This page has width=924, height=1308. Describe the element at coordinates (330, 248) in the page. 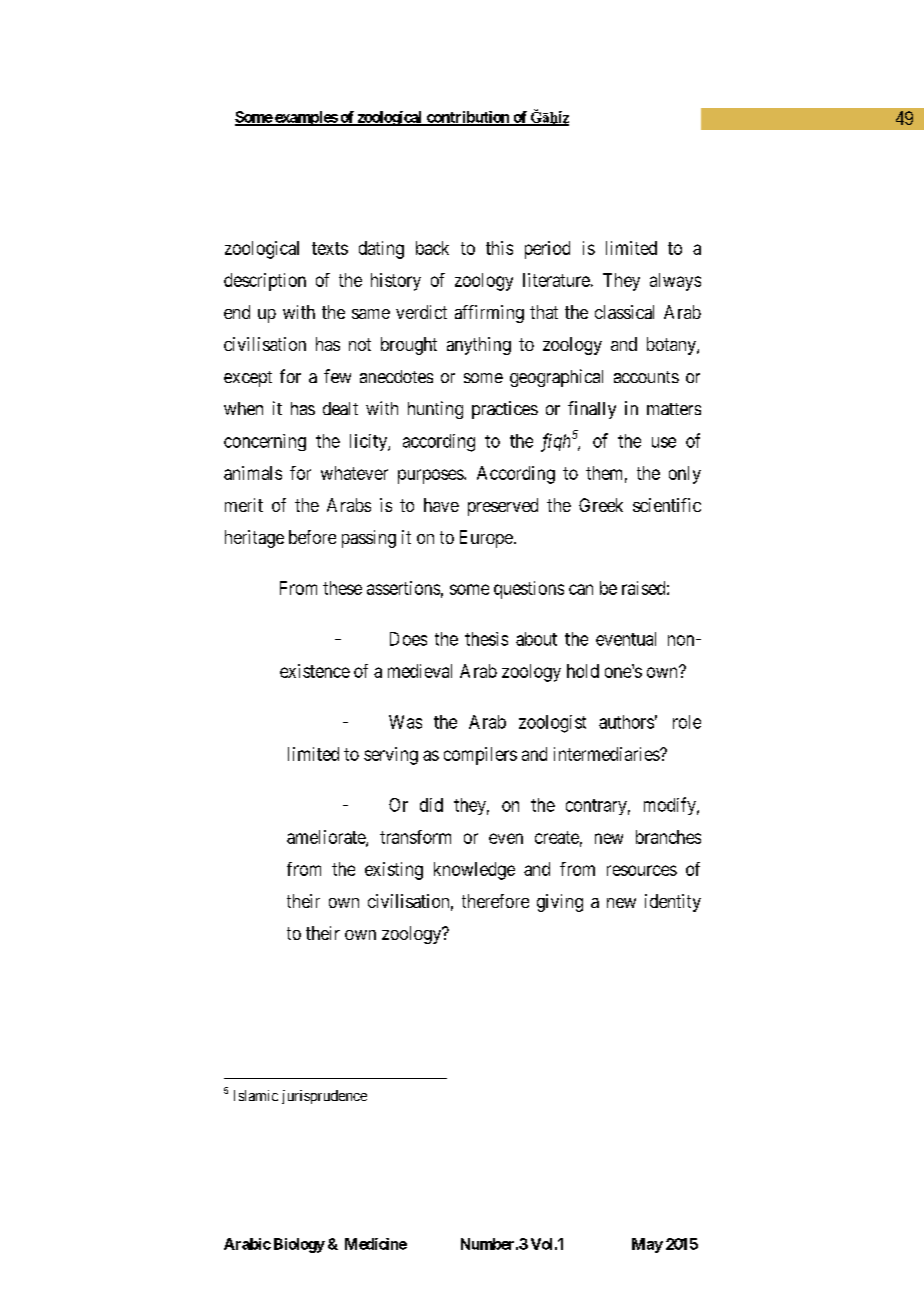

I see `texts` at that location.
